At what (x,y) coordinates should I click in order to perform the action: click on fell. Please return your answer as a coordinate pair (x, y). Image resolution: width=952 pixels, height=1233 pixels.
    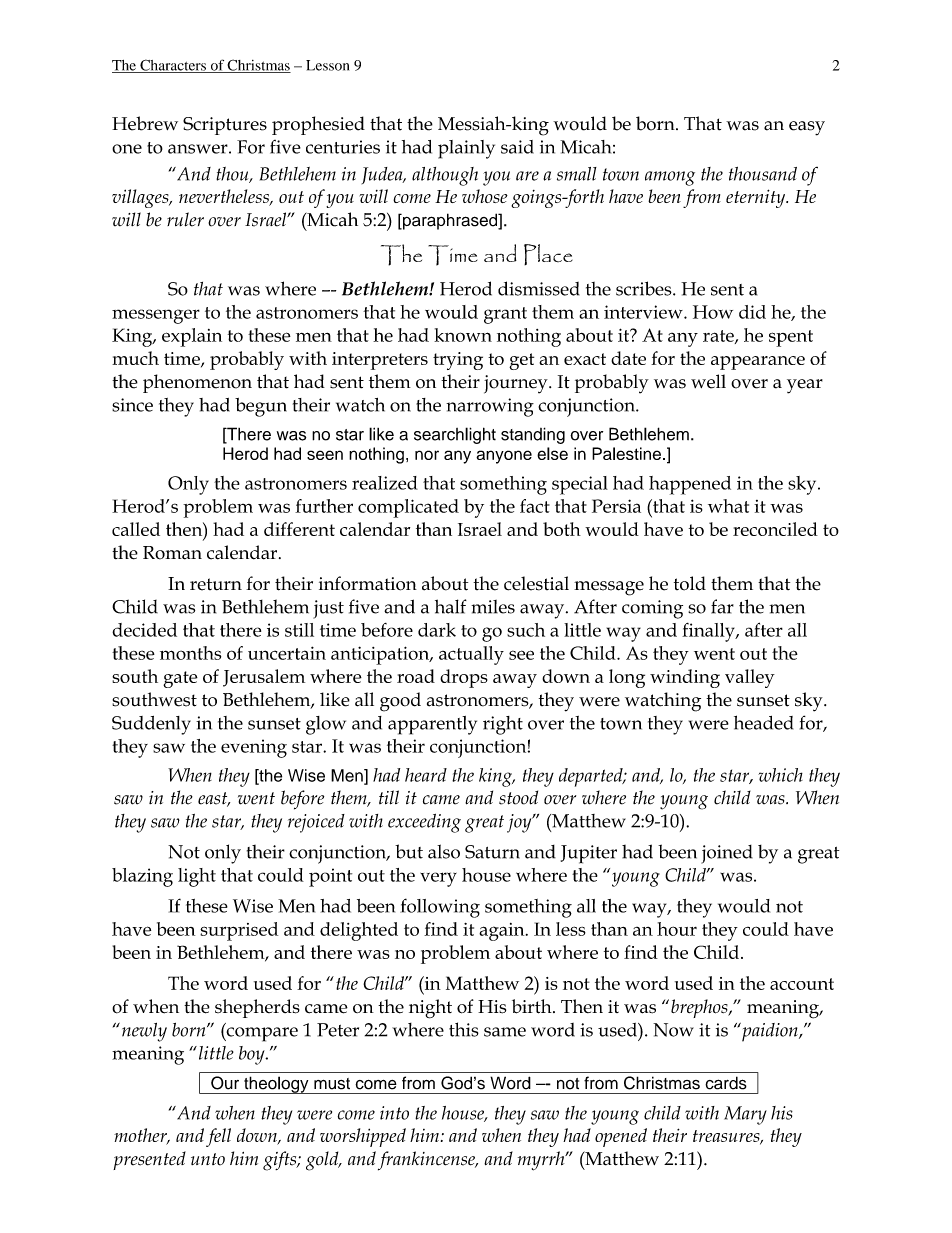
    Looking at the image, I should click on (218, 1137).
